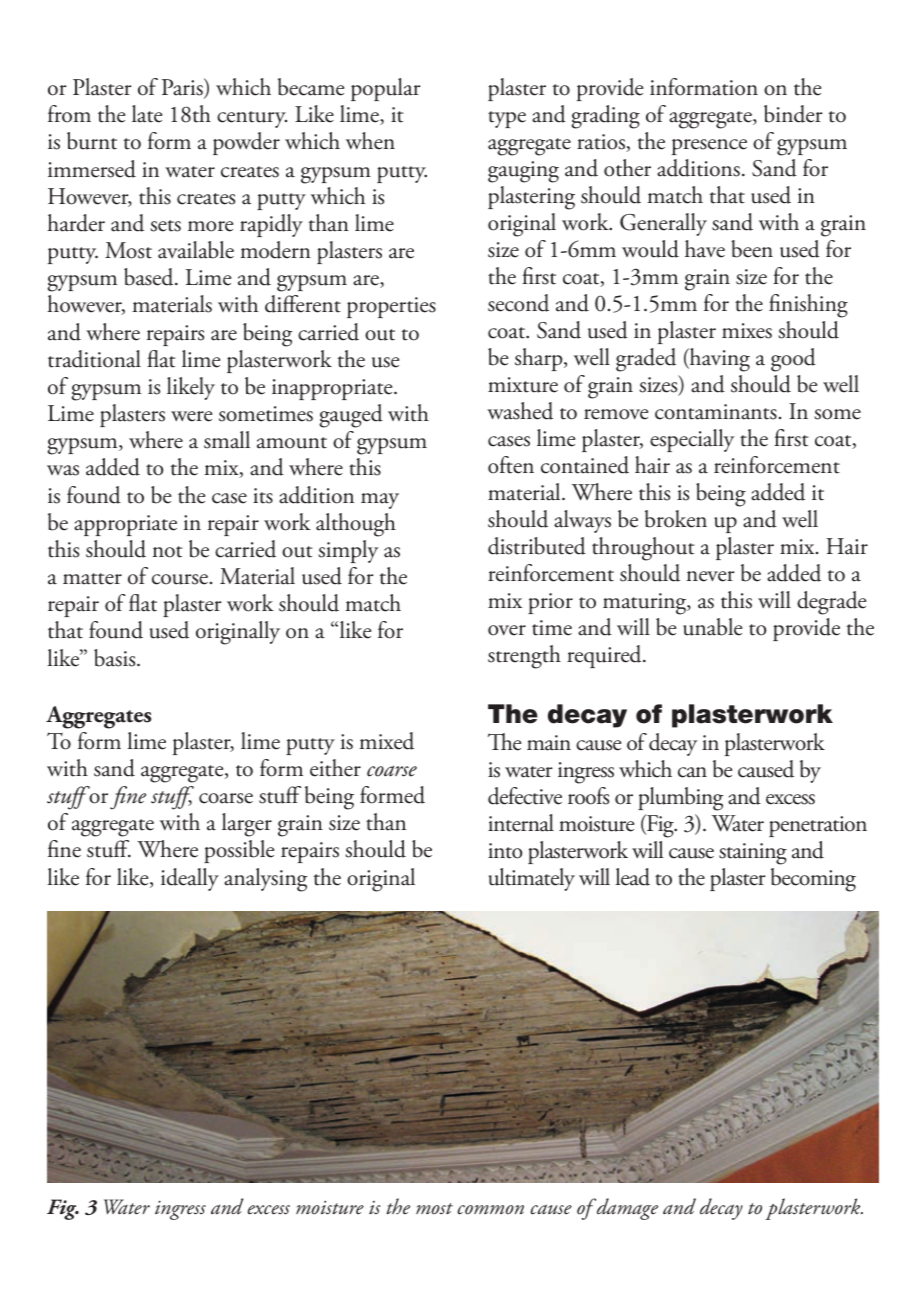  Describe the element at coordinates (813, 880) in the screenshot. I see `becoming` at that location.
